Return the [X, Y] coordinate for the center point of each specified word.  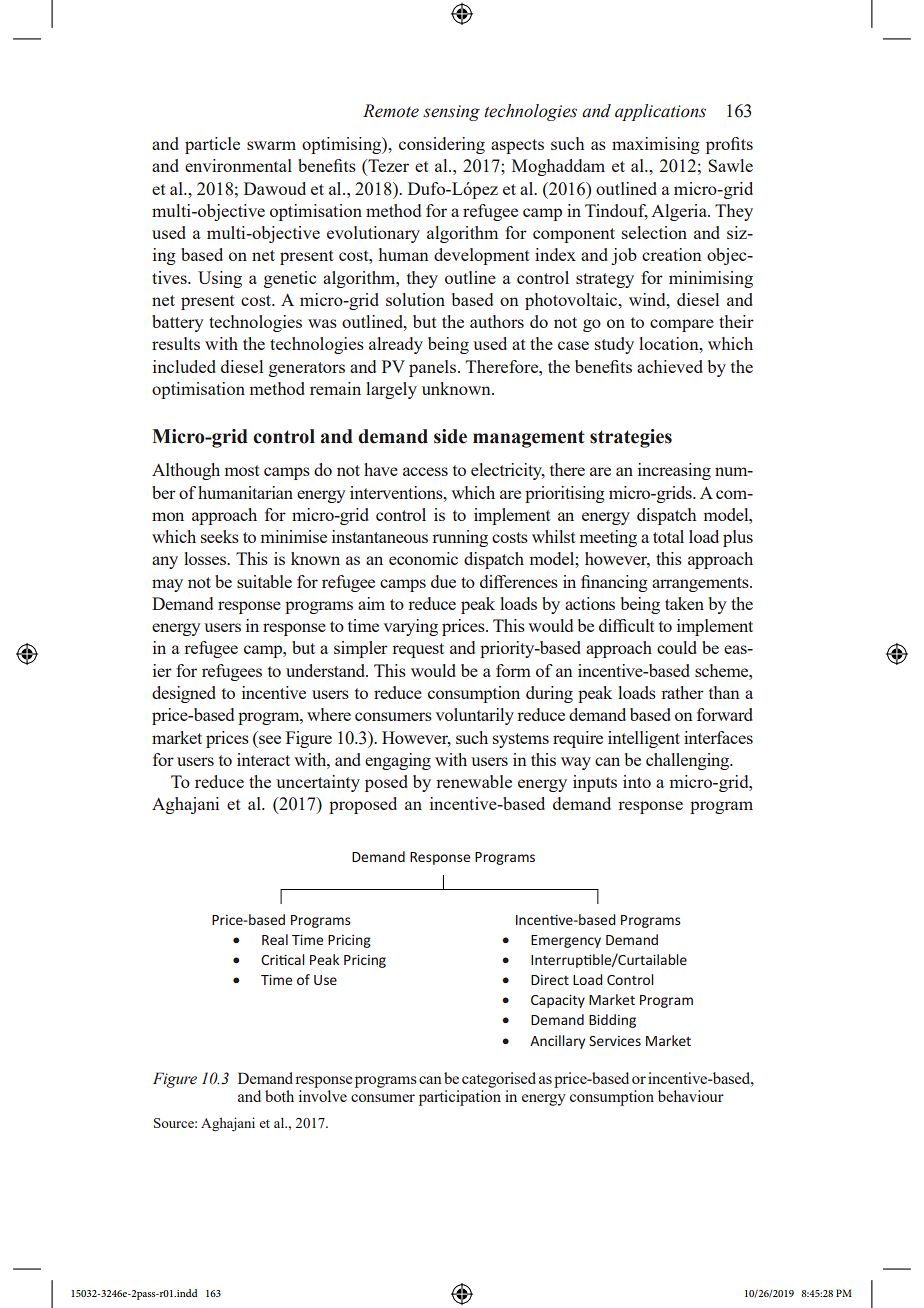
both [279, 1096]
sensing [451, 113]
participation [460, 1098]
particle [212, 145]
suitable [264, 581]
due [443, 581]
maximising [656, 145]
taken [684, 603]
